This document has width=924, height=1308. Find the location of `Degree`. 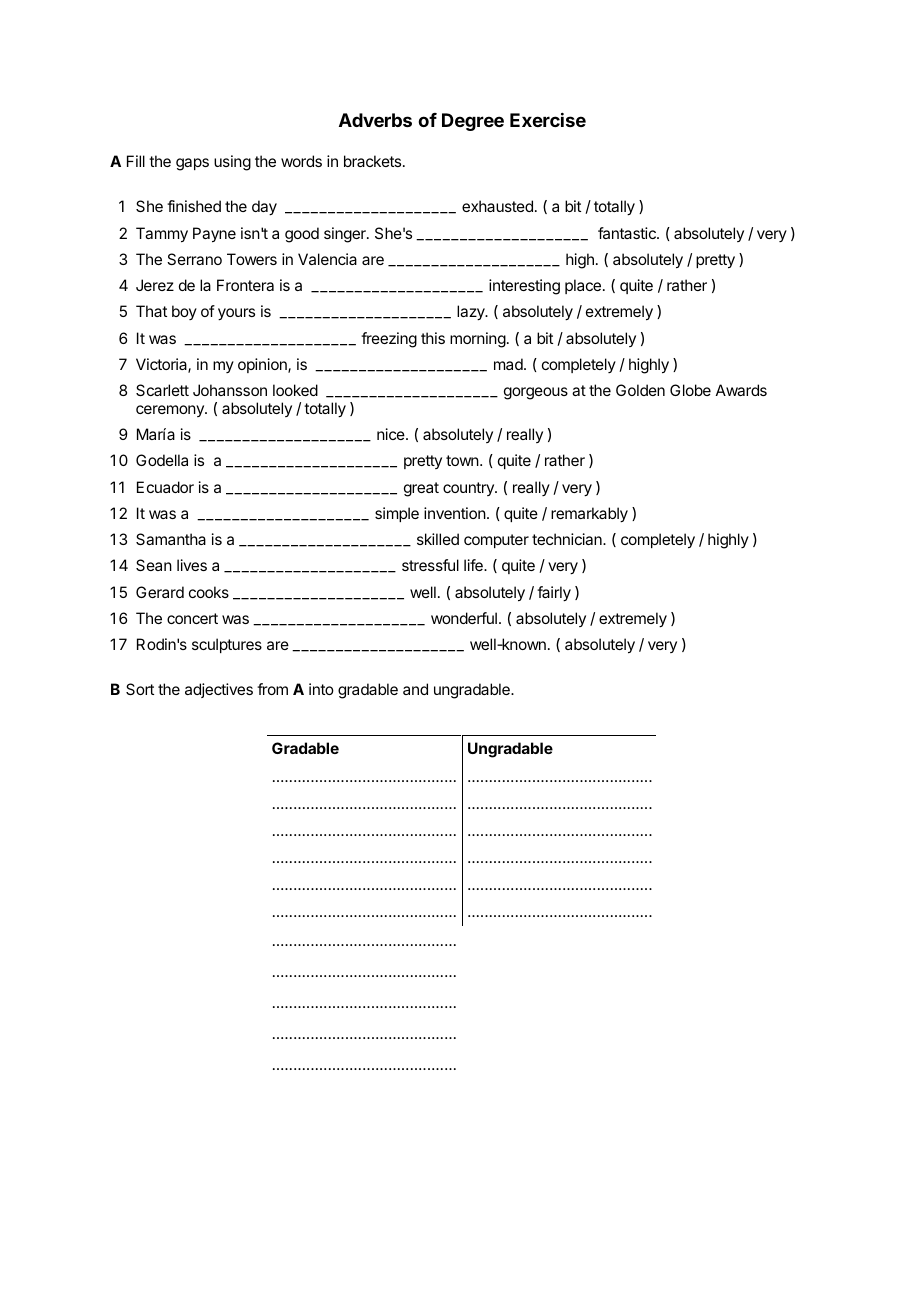

Degree is located at coordinates (473, 122).
